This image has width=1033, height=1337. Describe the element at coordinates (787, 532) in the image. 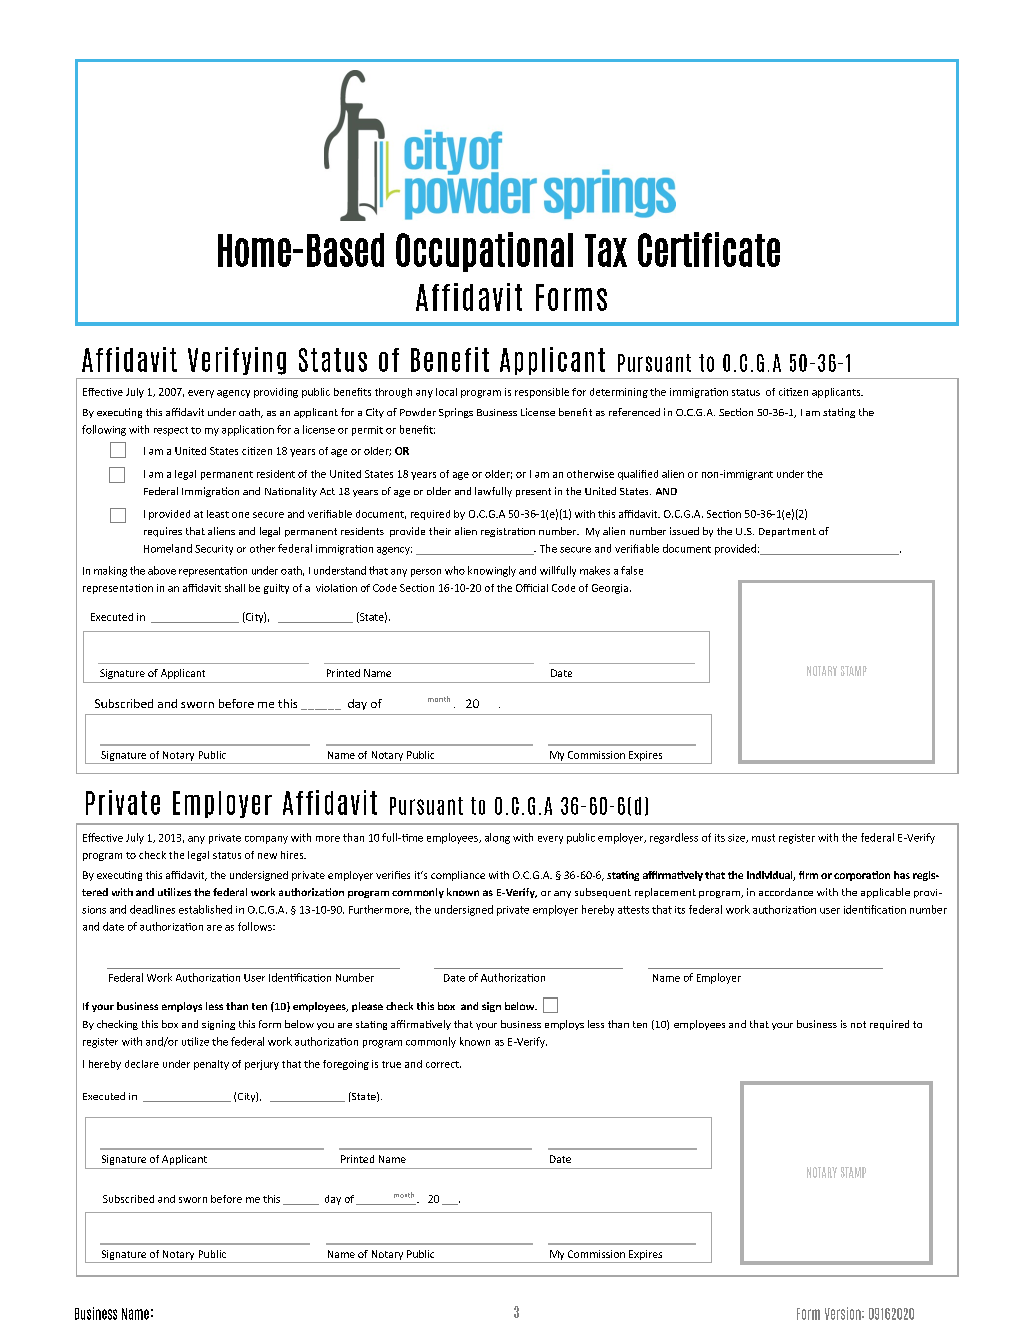

I see `Department` at that location.
